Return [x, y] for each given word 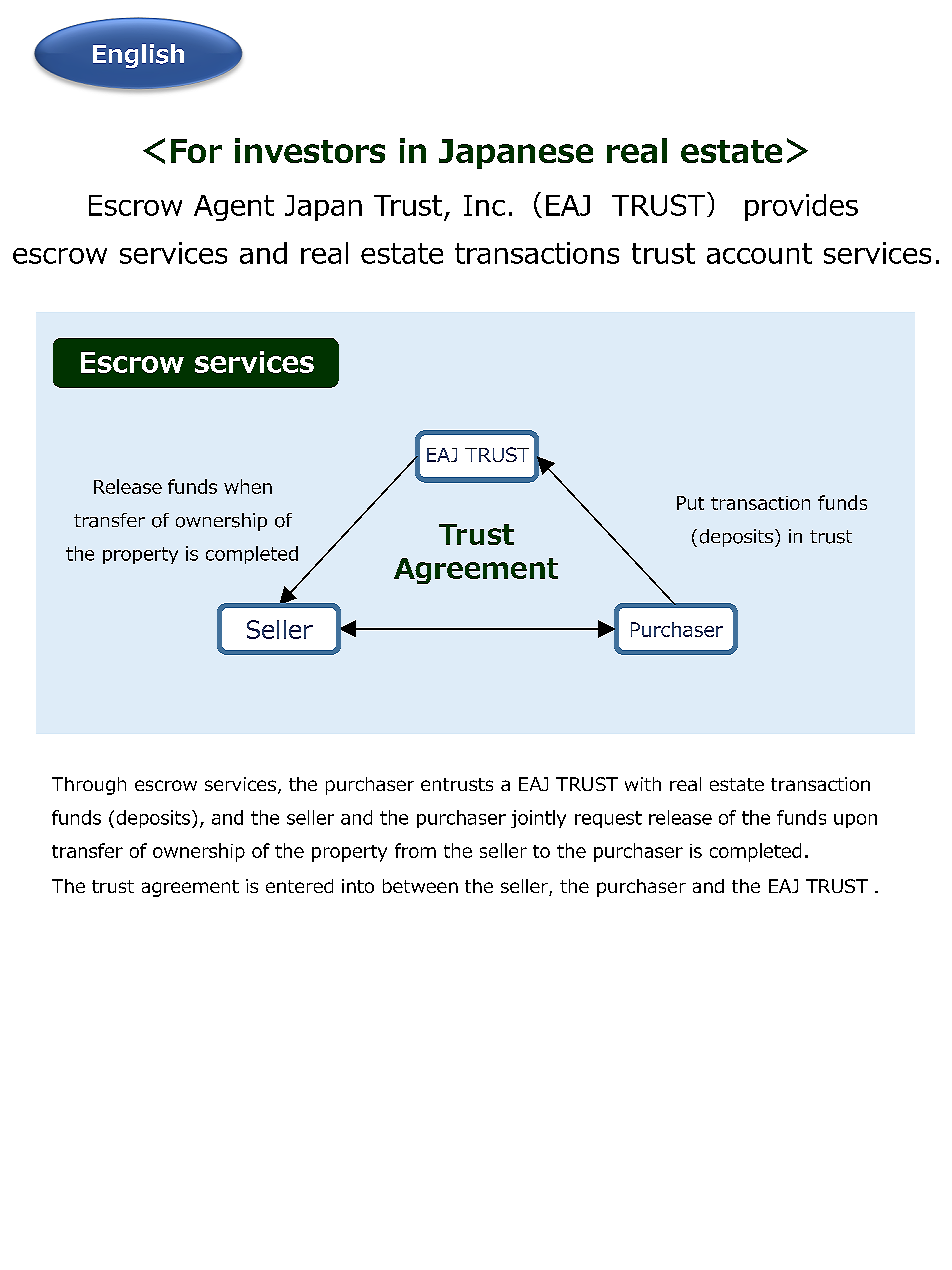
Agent [234, 208]
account [759, 253]
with [643, 784]
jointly [538, 819]
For [196, 151]
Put [690, 503]
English [138, 56]
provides [801, 207]
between [420, 886]
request [608, 819]
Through [89, 786]
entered [299, 886]
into [358, 886]
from [415, 850]
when [248, 486]
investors [310, 150]
